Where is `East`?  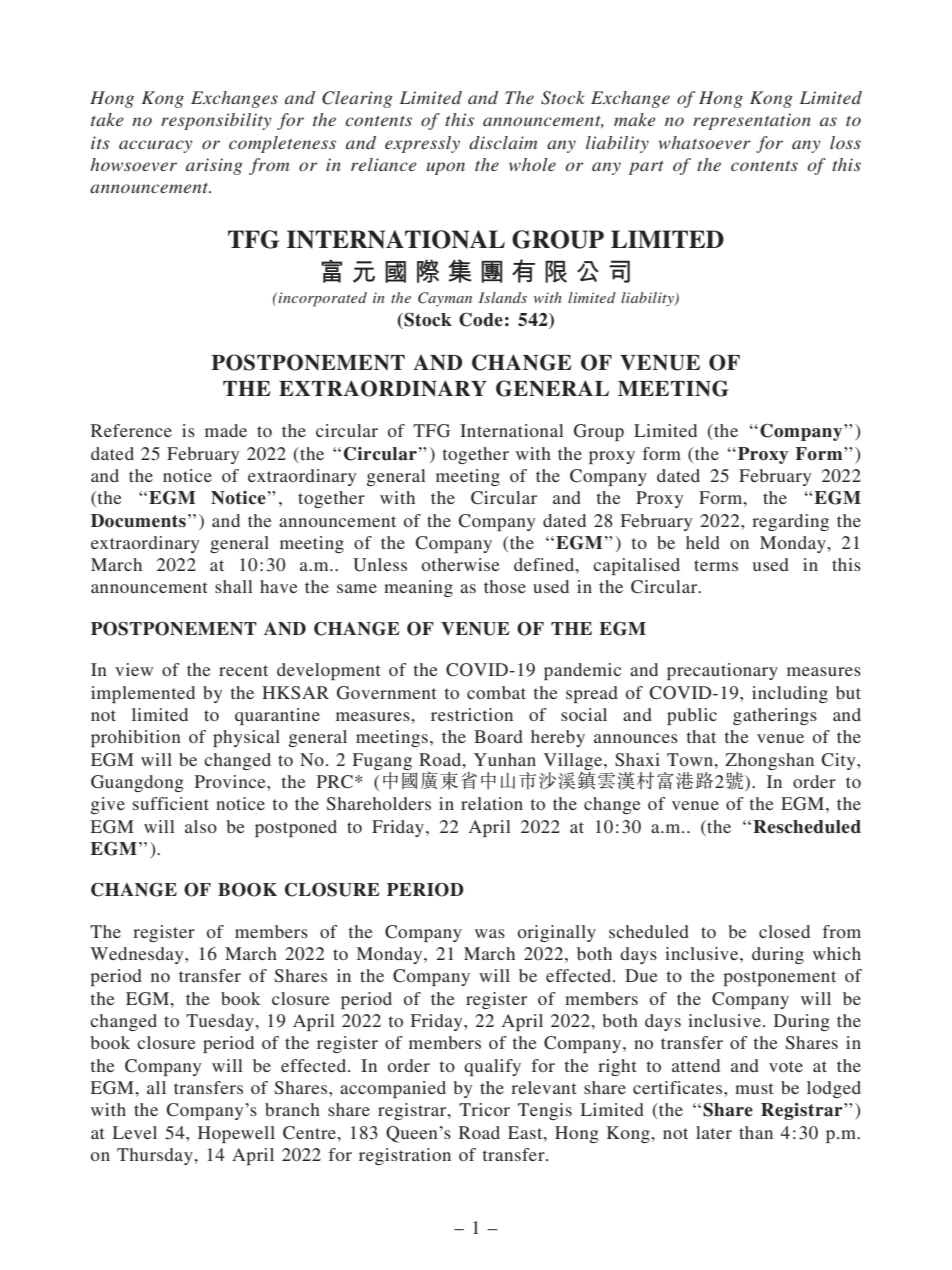 East is located at coordinates (526, 1132).
